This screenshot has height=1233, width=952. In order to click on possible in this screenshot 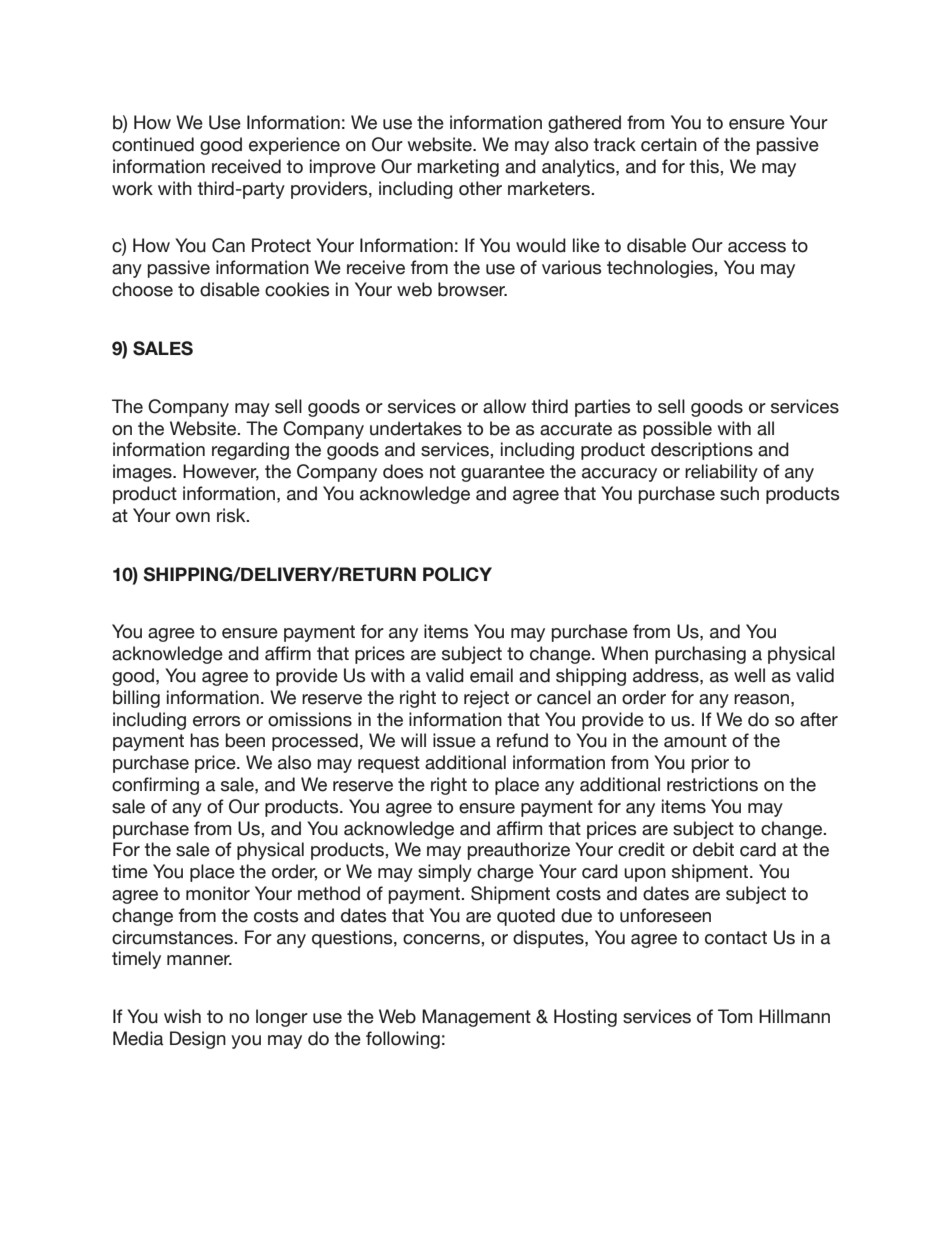, I will do `click(677, 430)`.
